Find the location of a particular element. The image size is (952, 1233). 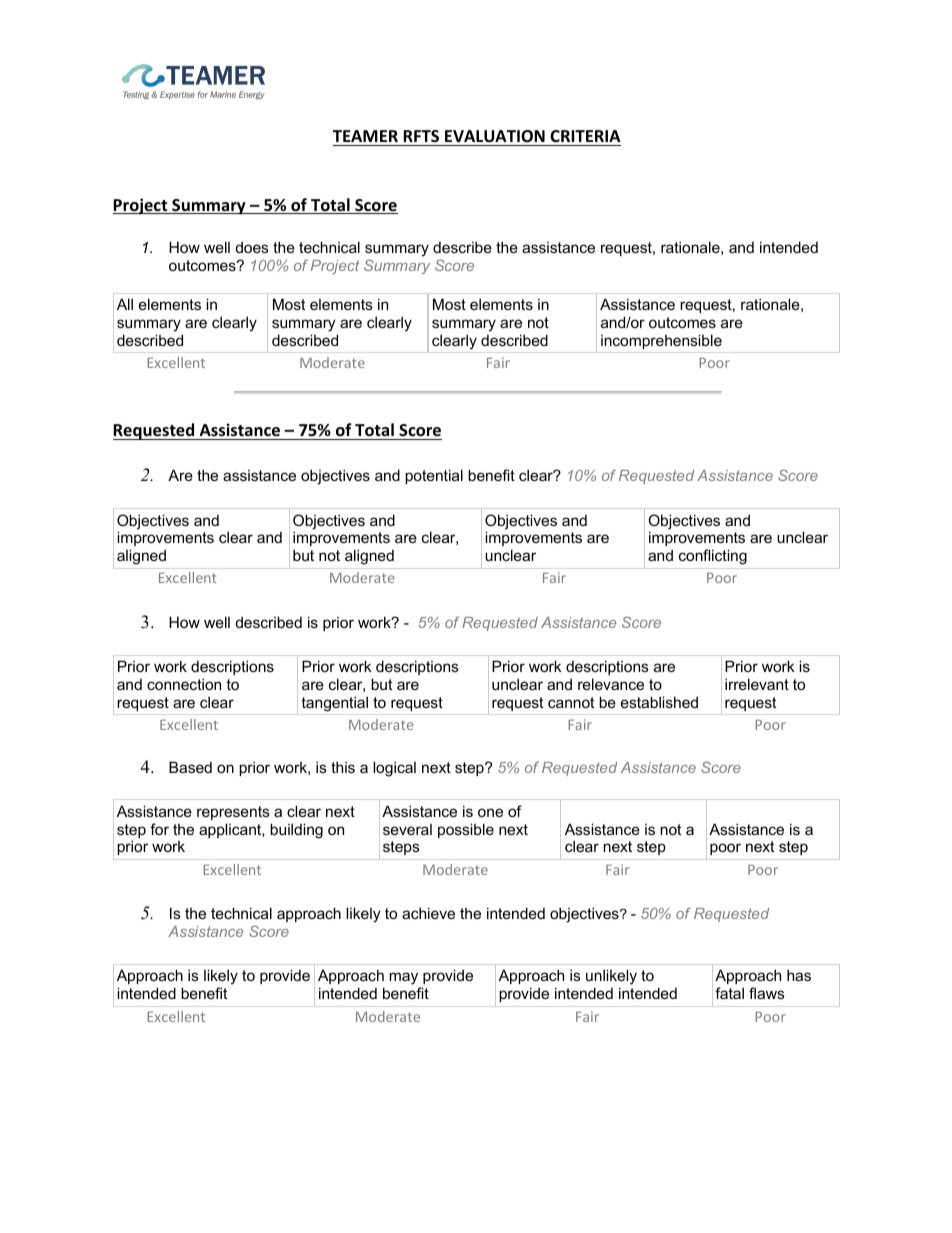

achieve is located at coordinates (428, 913).
